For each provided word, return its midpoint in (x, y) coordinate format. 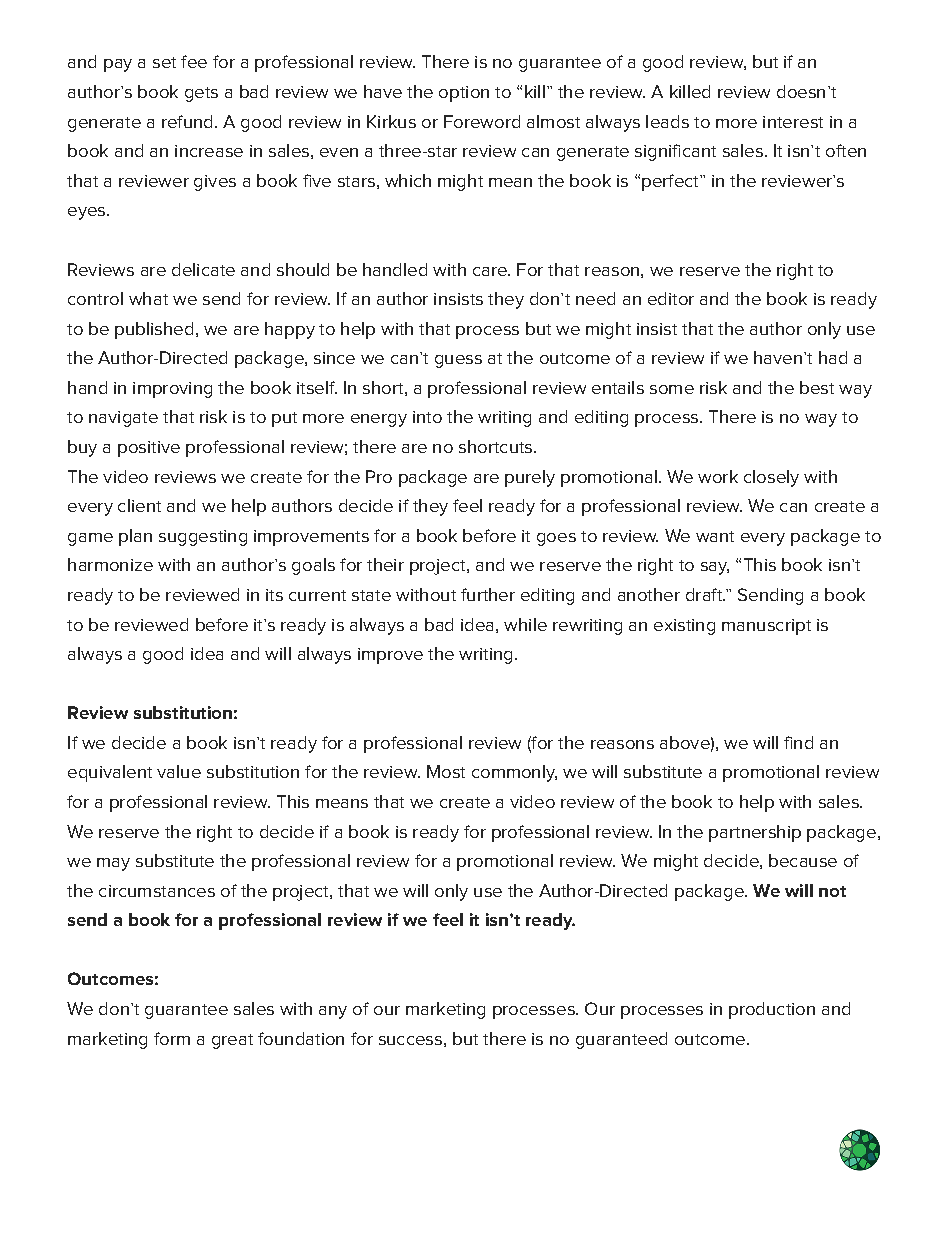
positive (149, 449)
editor (671, 298)
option (464, 94)
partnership (755, 833)
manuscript (766, 627)
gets (201, 94)
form (172, 1038)
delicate (203, 269)
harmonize (110, 564)
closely (771, 478)
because (803, 860)
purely (530, 478)
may (113, 864)
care (491, 271)
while (525, 624)
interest (793, 122)
